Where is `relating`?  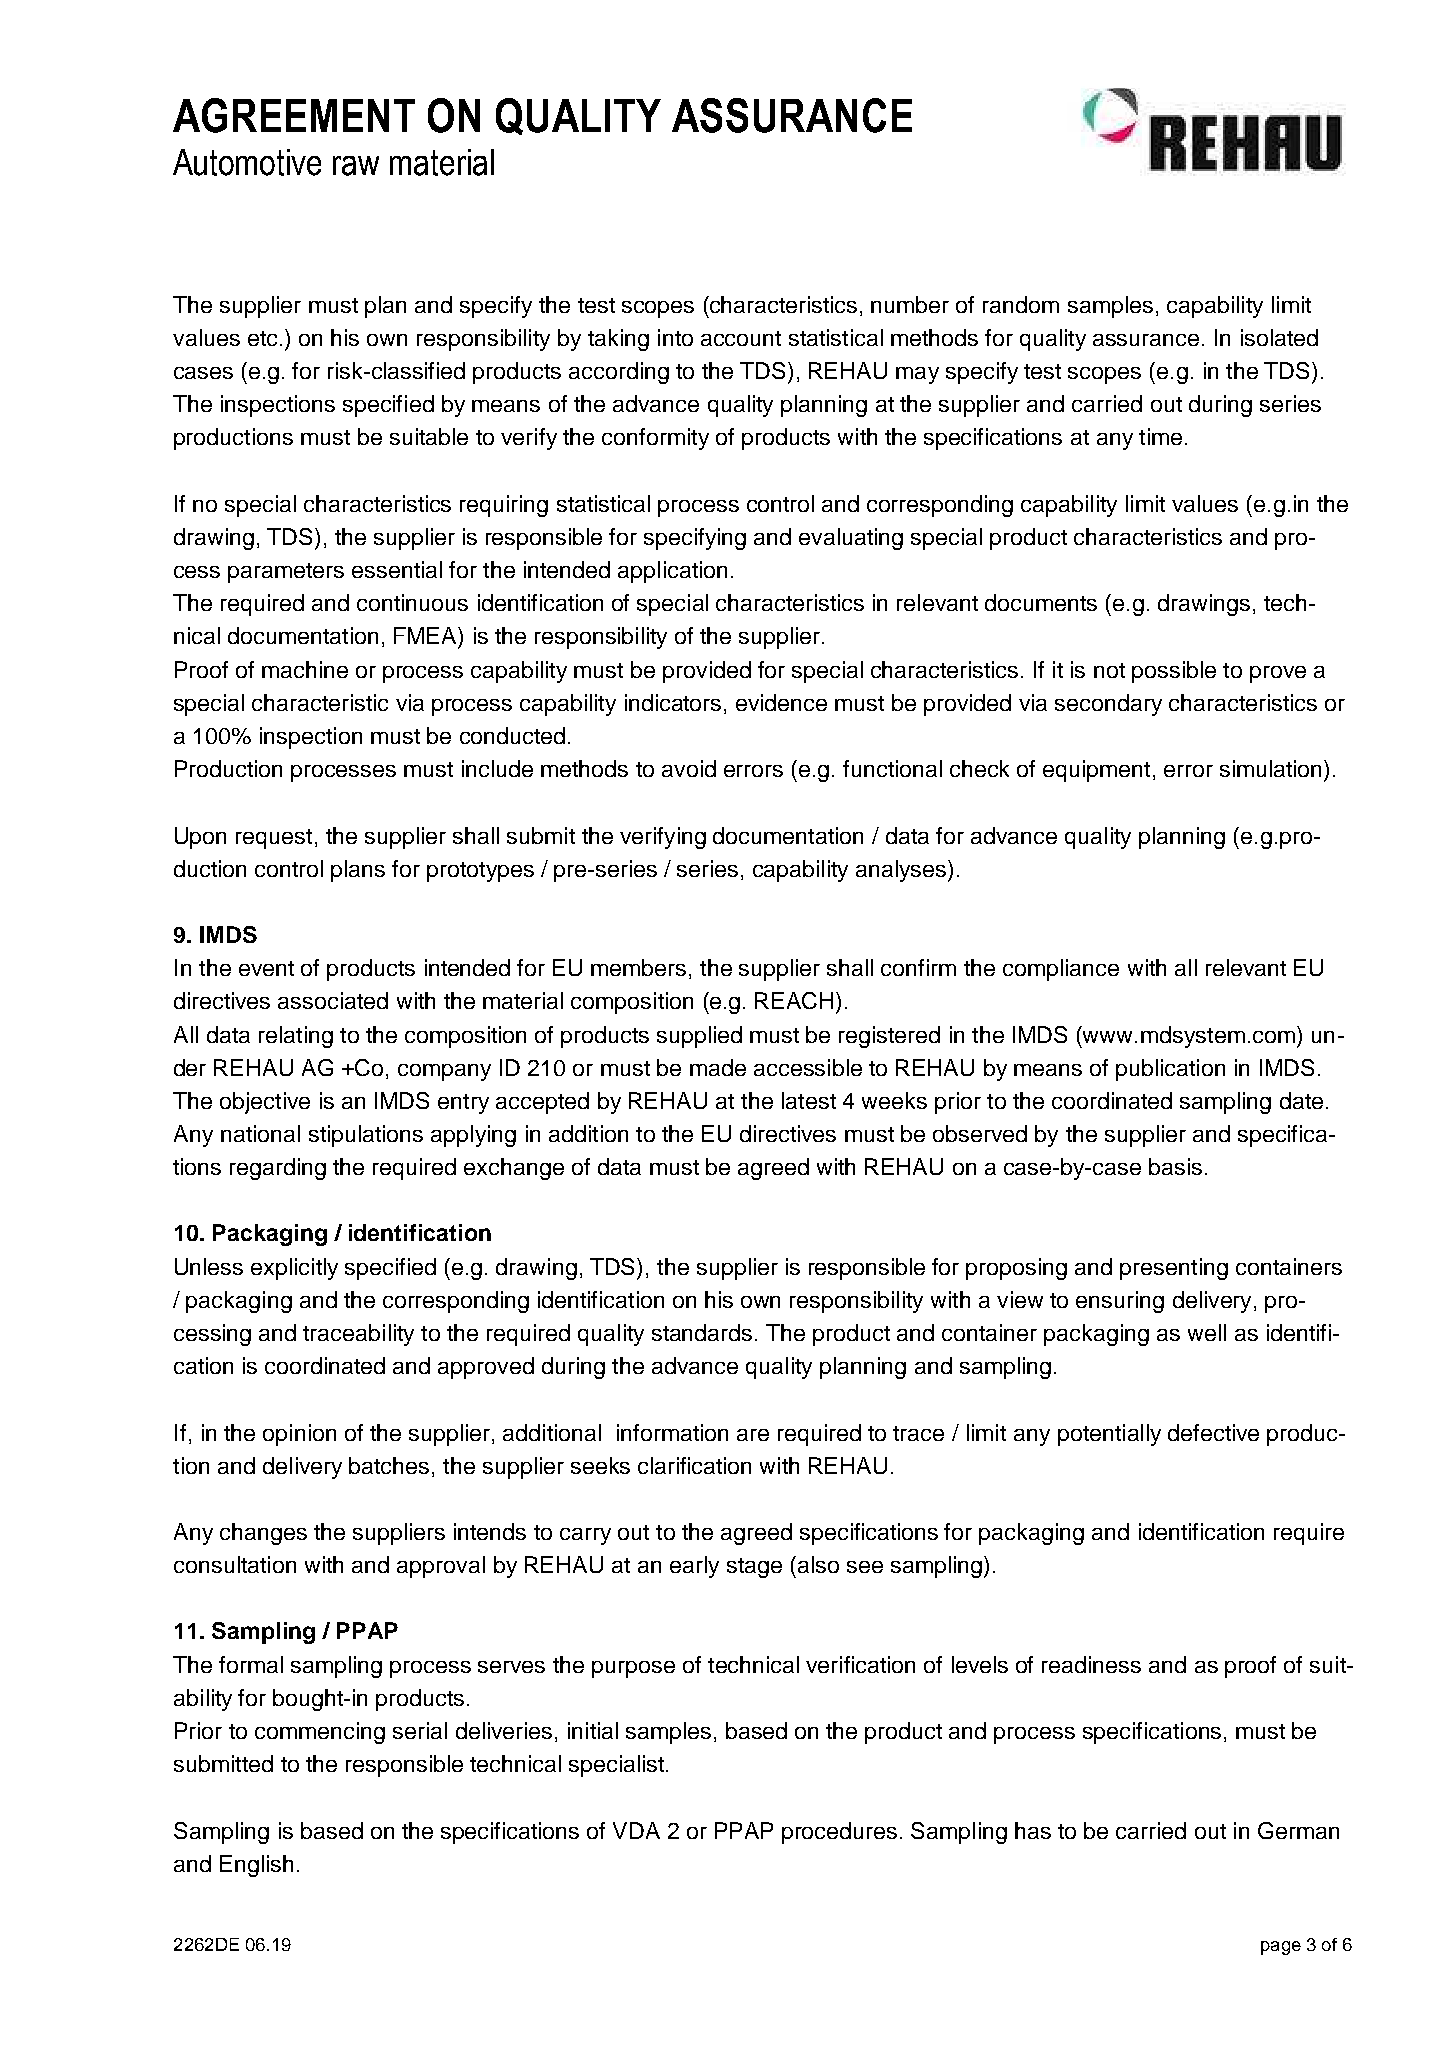
relating is located at coordinates (296, 1037).
